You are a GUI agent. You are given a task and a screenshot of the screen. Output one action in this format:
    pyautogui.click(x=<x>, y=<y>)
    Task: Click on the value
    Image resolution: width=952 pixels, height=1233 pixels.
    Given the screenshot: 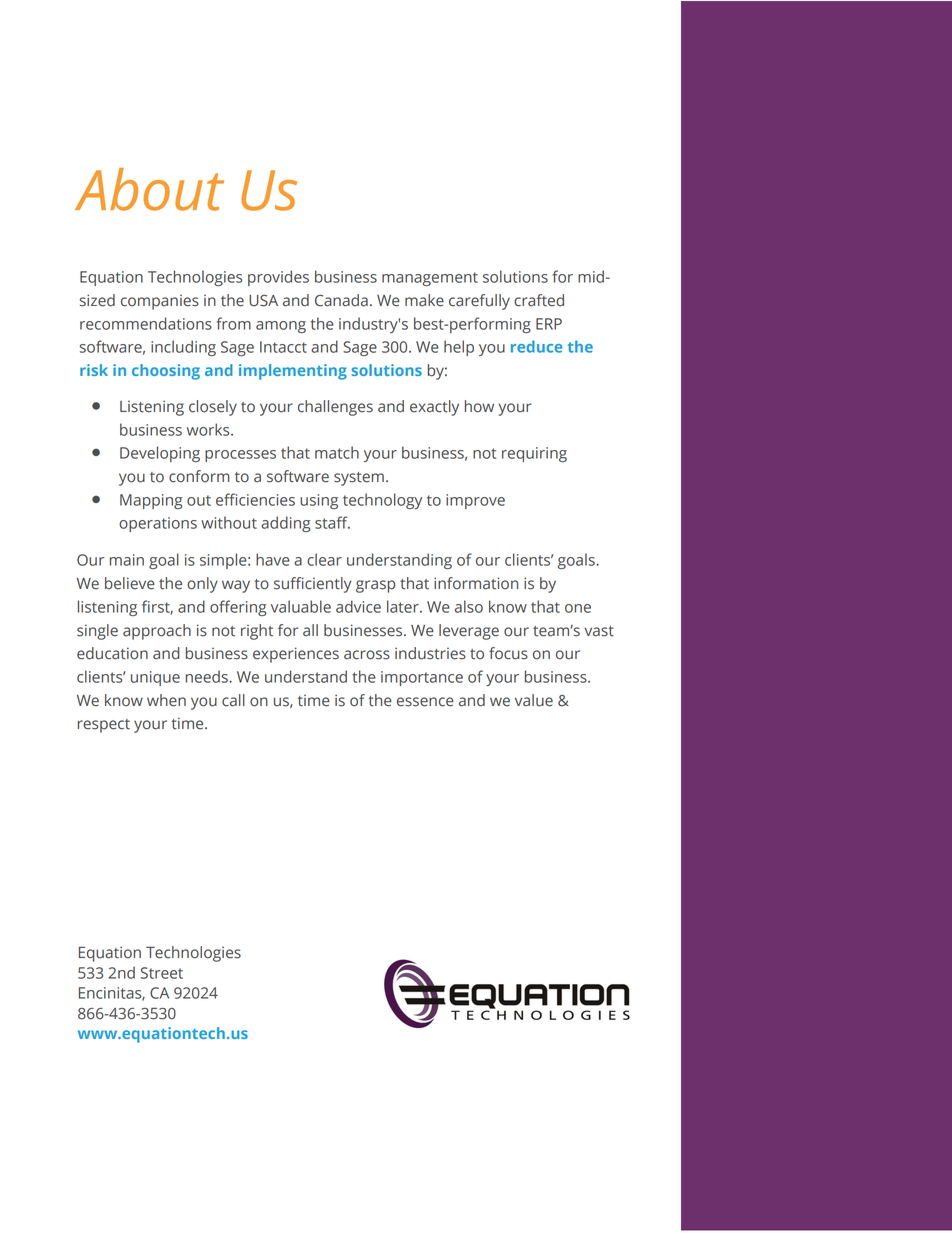 What is the action you would take?
    pyautogui.click(x=534, y=700)
